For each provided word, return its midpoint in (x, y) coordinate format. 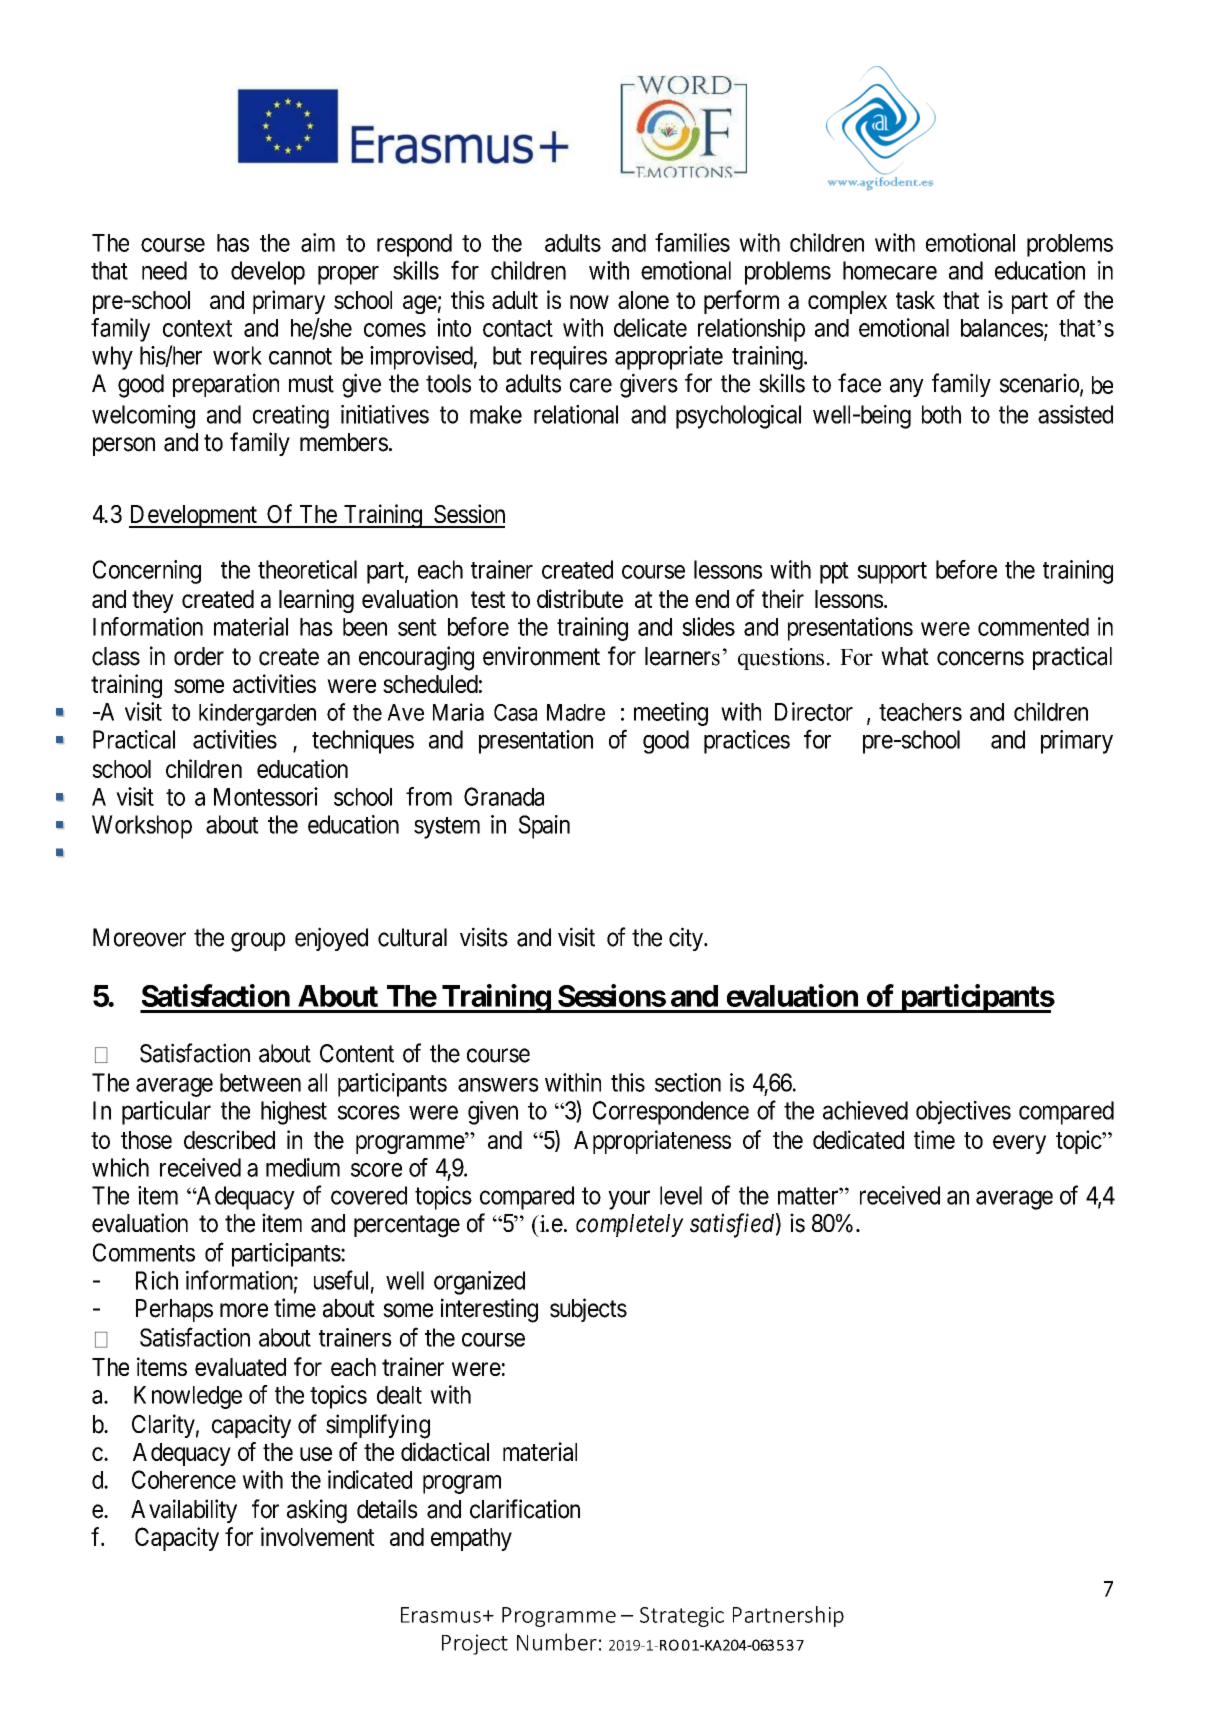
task (915, 300)
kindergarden (257, 714)
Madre (576, 712)
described (229, 1139)
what (905, 656)
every (1019, 1144)
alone (643, 300)
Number (557, 1642)
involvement (318, 1536)
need (164, 270)
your (629, 1200)
